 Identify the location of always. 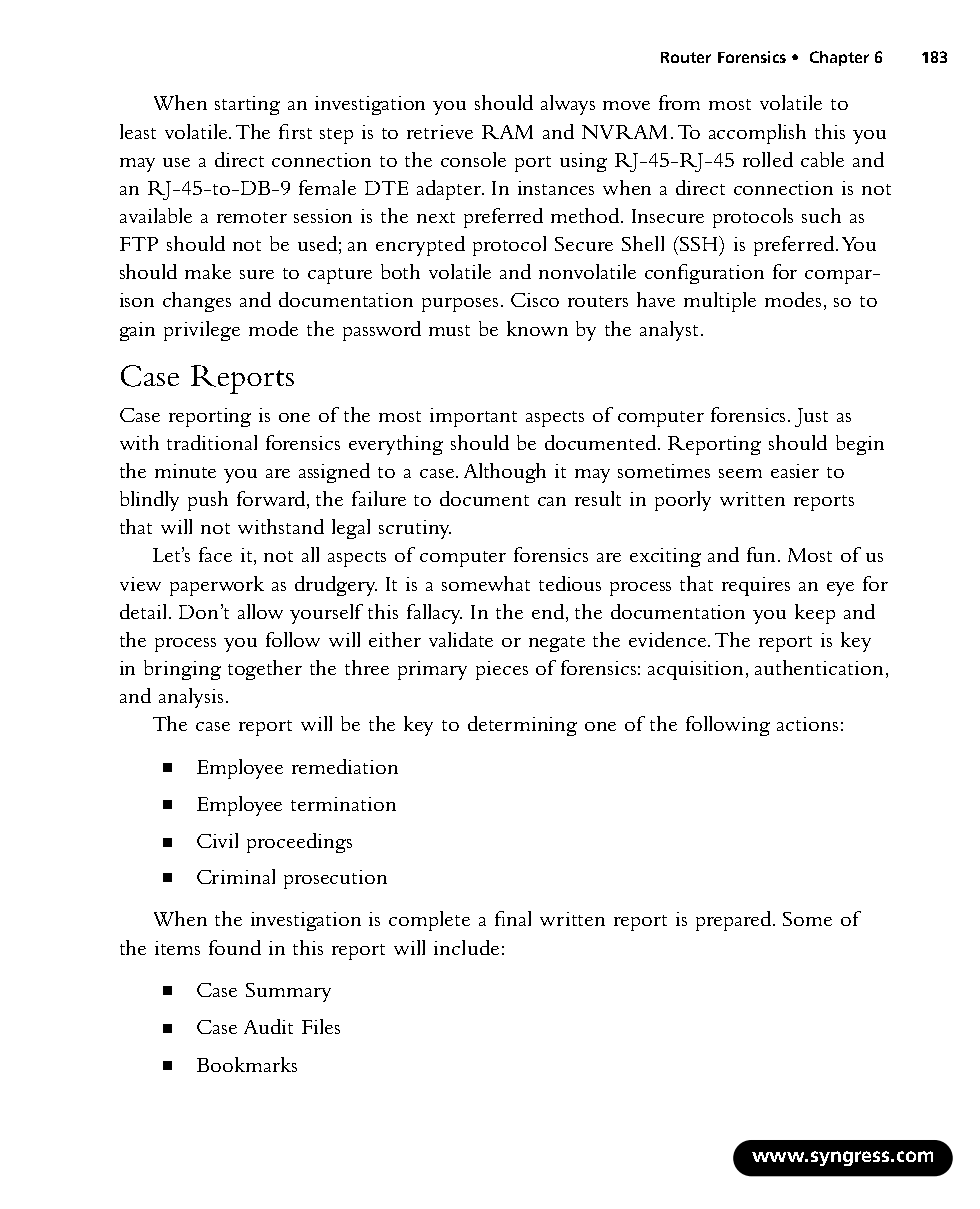
(568, 105).
